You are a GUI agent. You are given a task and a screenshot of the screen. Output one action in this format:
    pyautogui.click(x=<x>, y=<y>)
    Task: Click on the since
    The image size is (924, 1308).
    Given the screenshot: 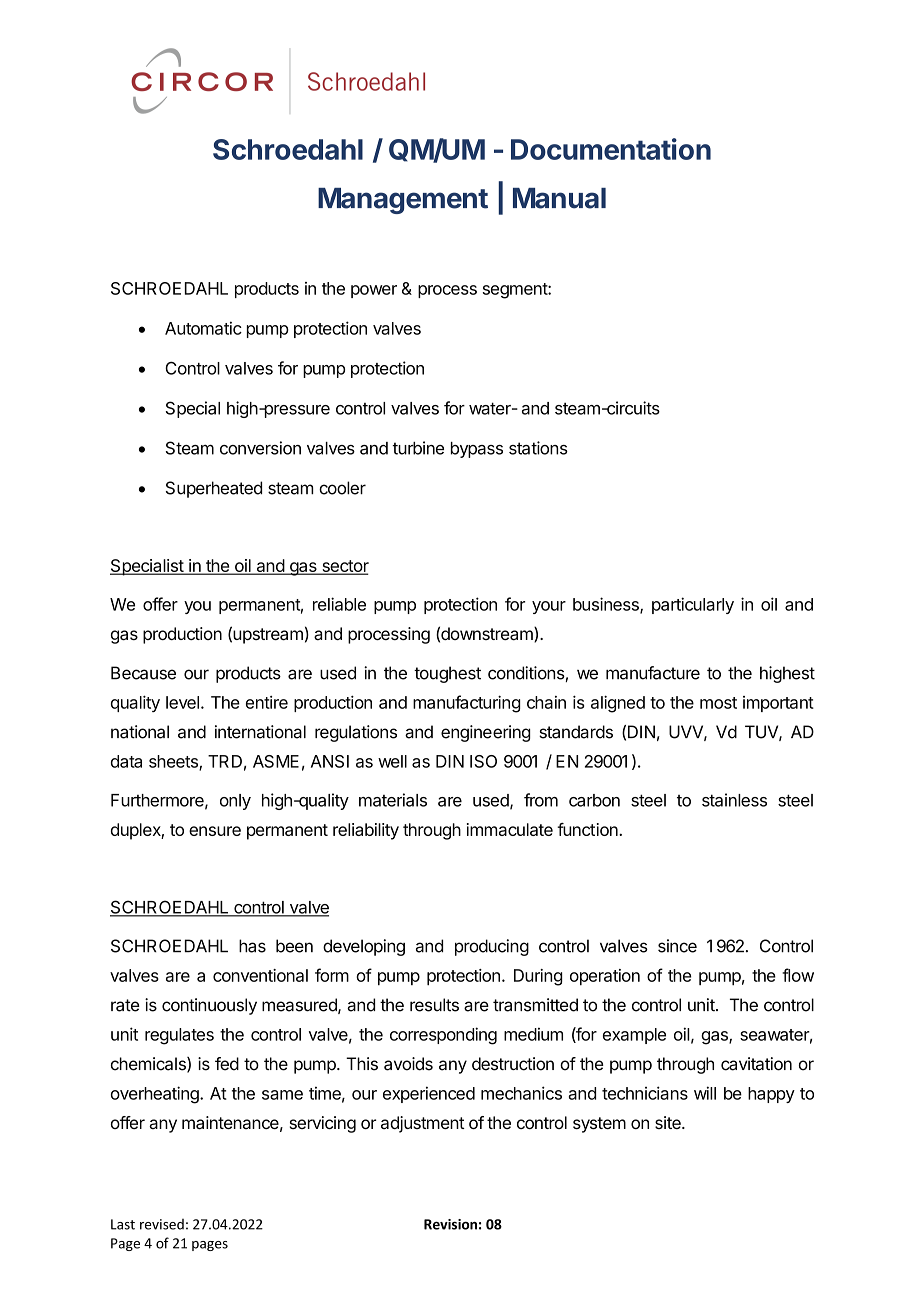 What is the action you would take?
    pyautogui.click(x=677, y=946)
